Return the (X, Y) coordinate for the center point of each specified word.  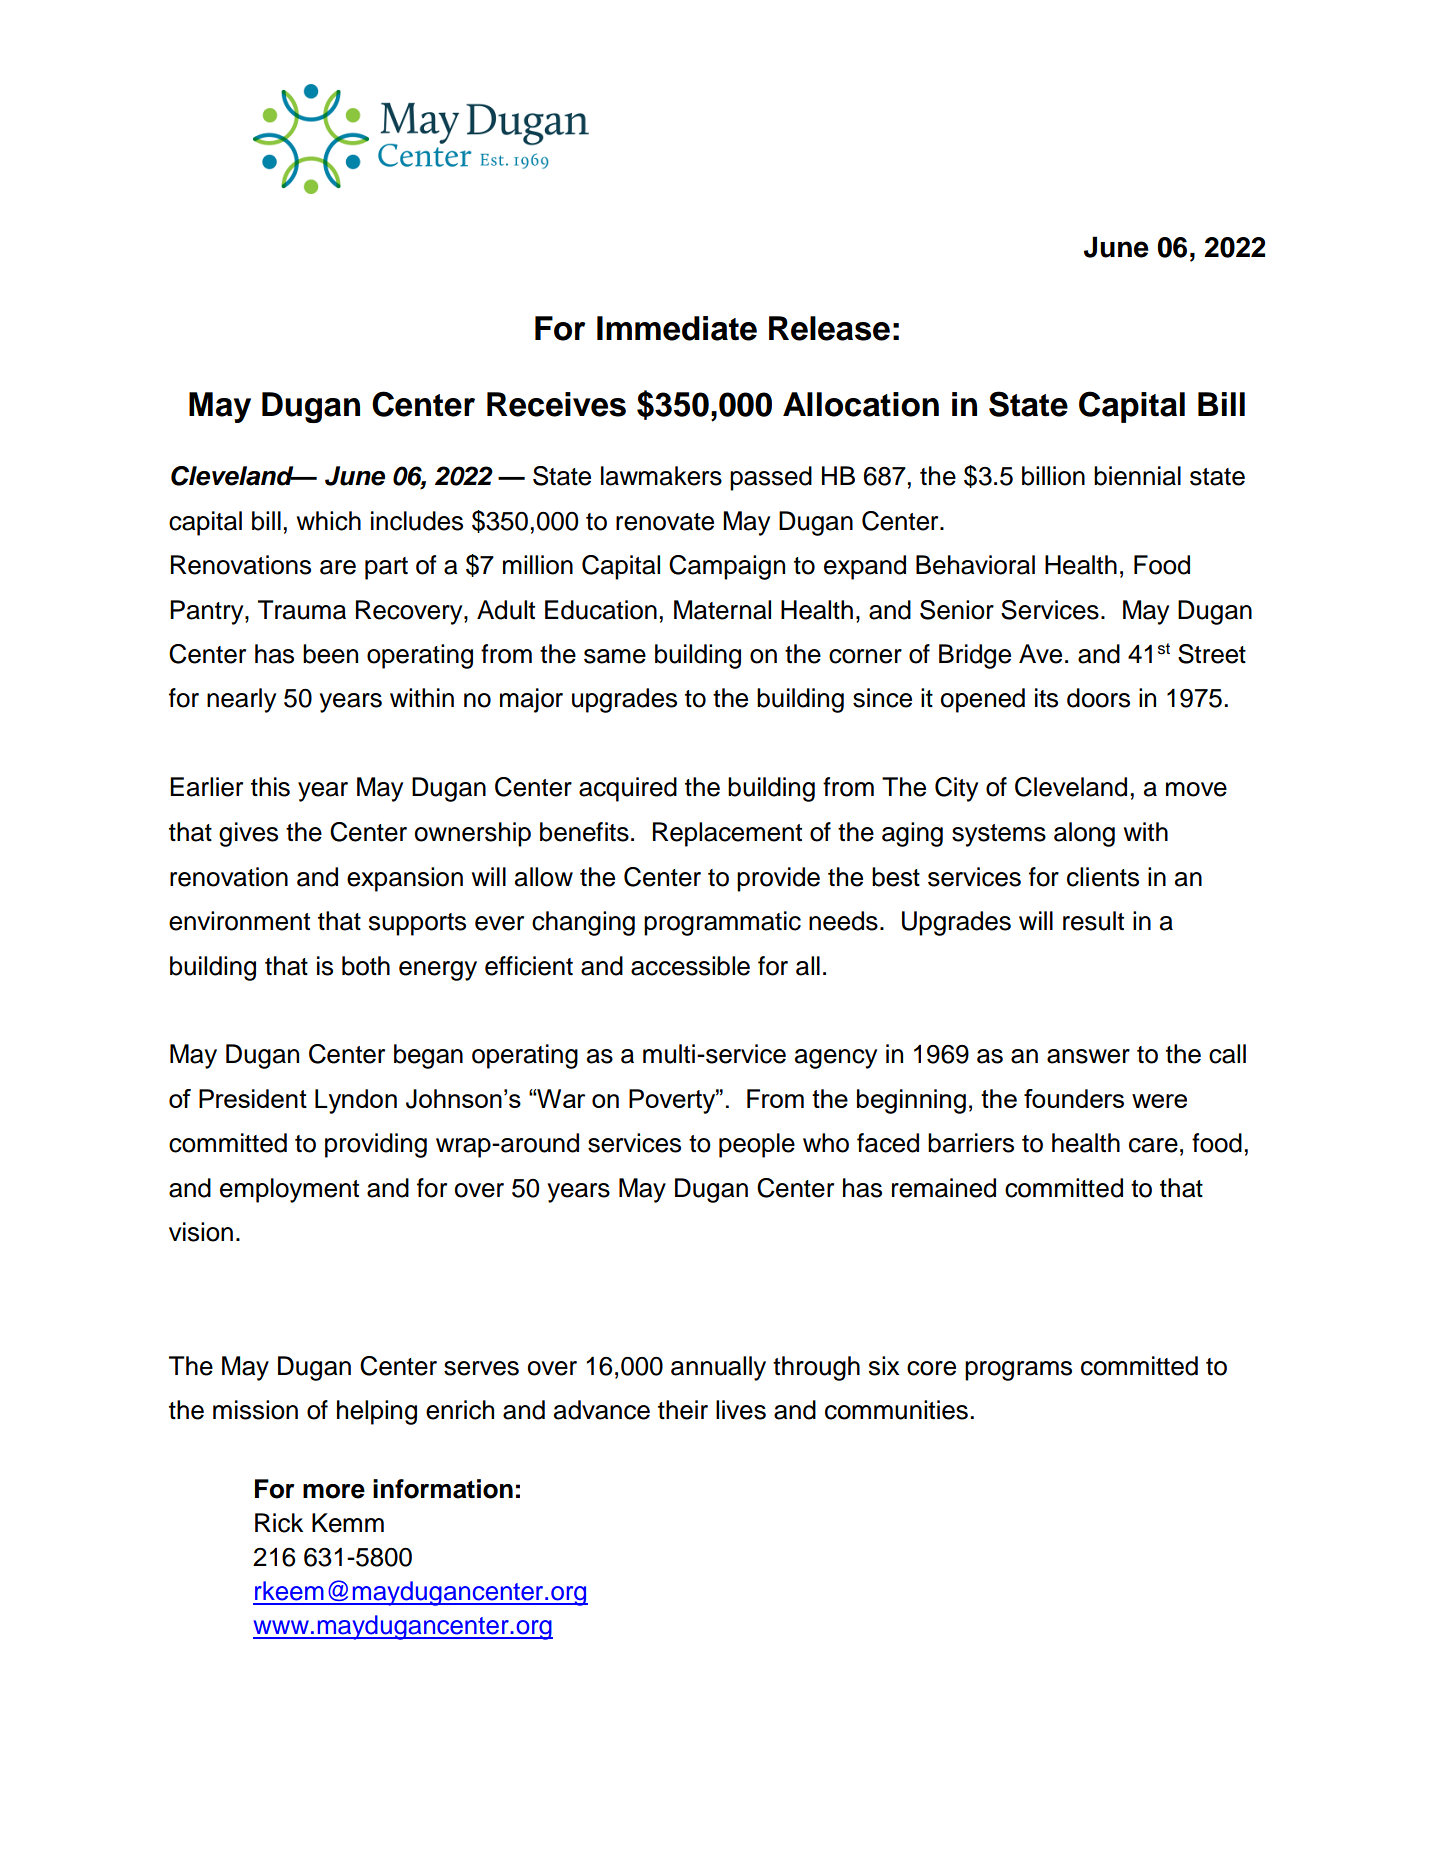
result (1093, 921)
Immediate (677, 328)
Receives (556, 404)
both (366, 966)
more (334, 1491)
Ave (1040, 654)
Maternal (722, 610)
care (1153, 1145)
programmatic (722, 923)
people (757, 1145)
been (330, 654)
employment (289, 1190)
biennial (1137, 476)
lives (741, 1410)
